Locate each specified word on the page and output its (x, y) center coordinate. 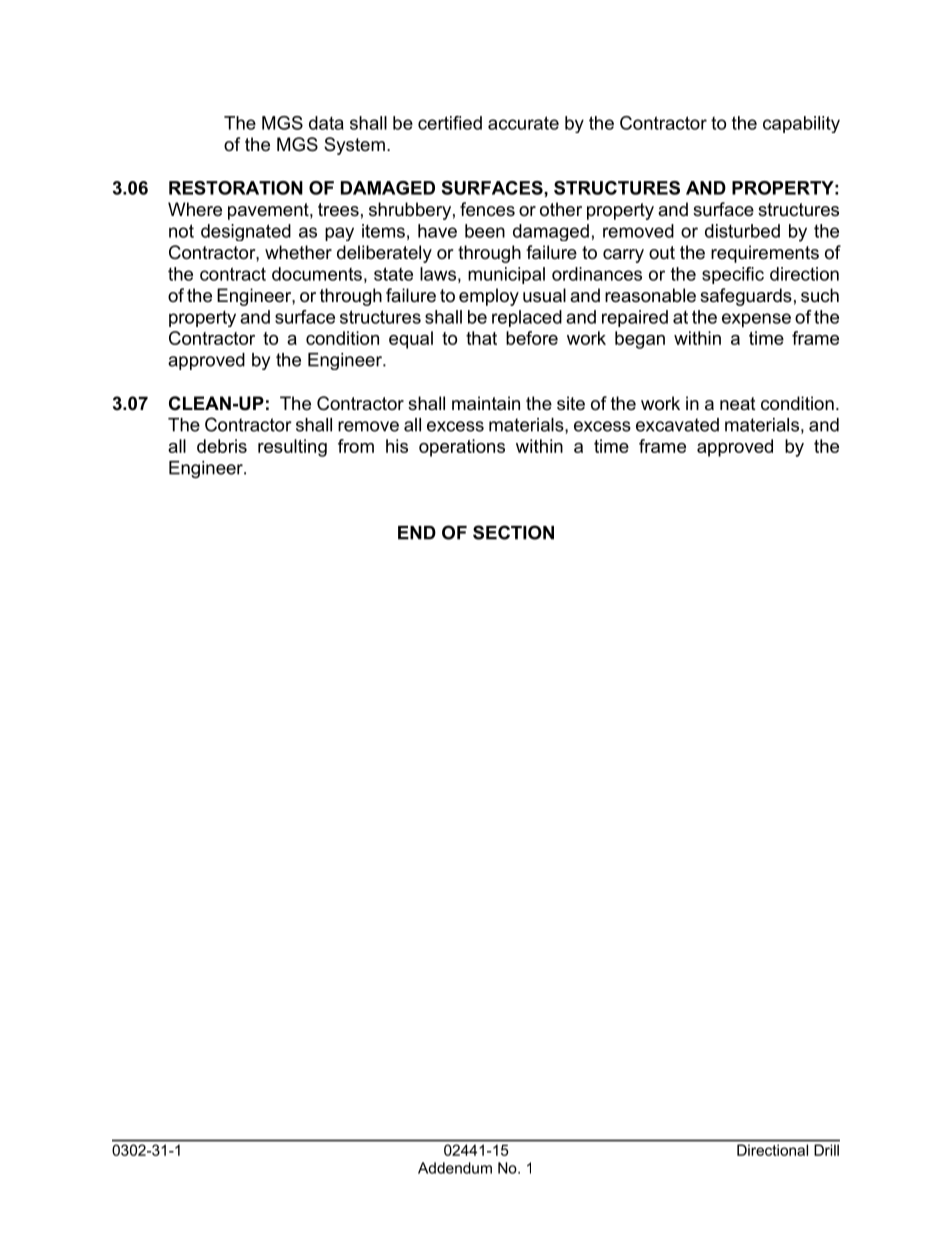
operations (462, 448)
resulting (292, 448)
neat (738, 404)
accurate (523, 123)
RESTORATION (236, 188)
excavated (677, 425)
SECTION (513, 532)
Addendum (455, 1168)
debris (222, 446)
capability (801, 124)
